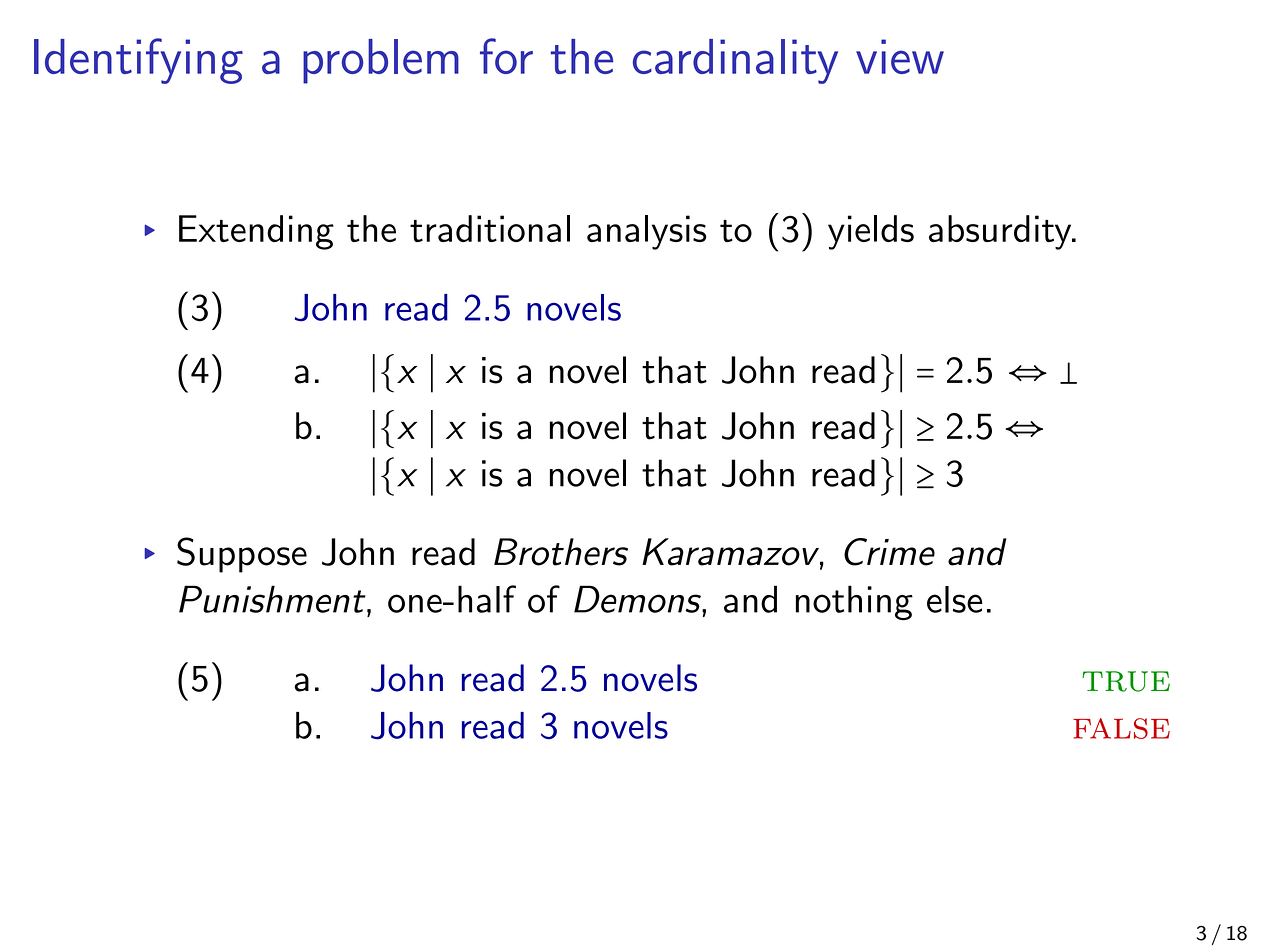 This screenshot has height=952, width=1270. I want to click on Identifying, so click(138, 61).
